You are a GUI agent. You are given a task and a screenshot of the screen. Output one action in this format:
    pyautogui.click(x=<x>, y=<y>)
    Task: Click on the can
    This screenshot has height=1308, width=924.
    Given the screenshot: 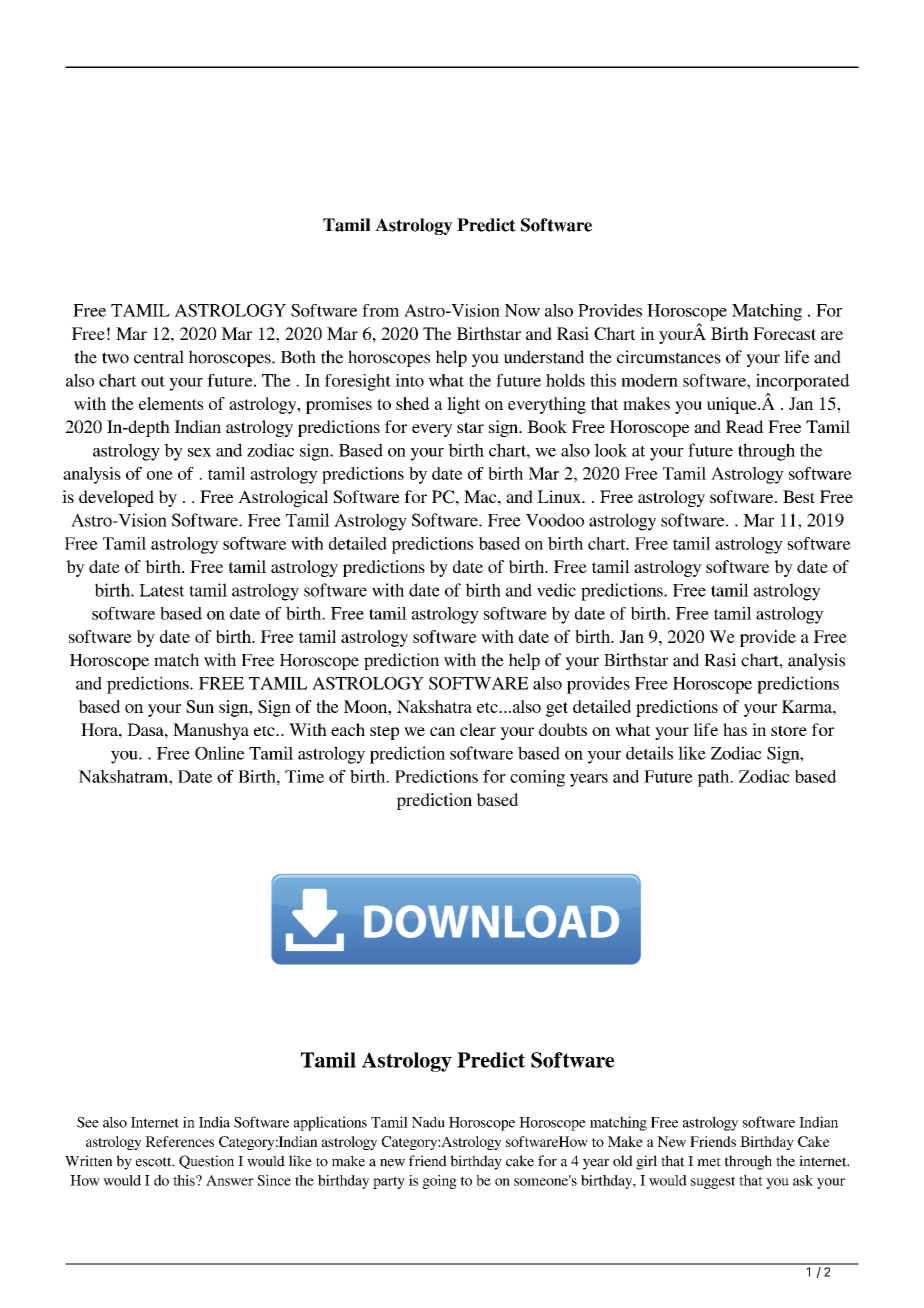 What is the action you would take?
    pyautogui.click(x=442, y=731)
